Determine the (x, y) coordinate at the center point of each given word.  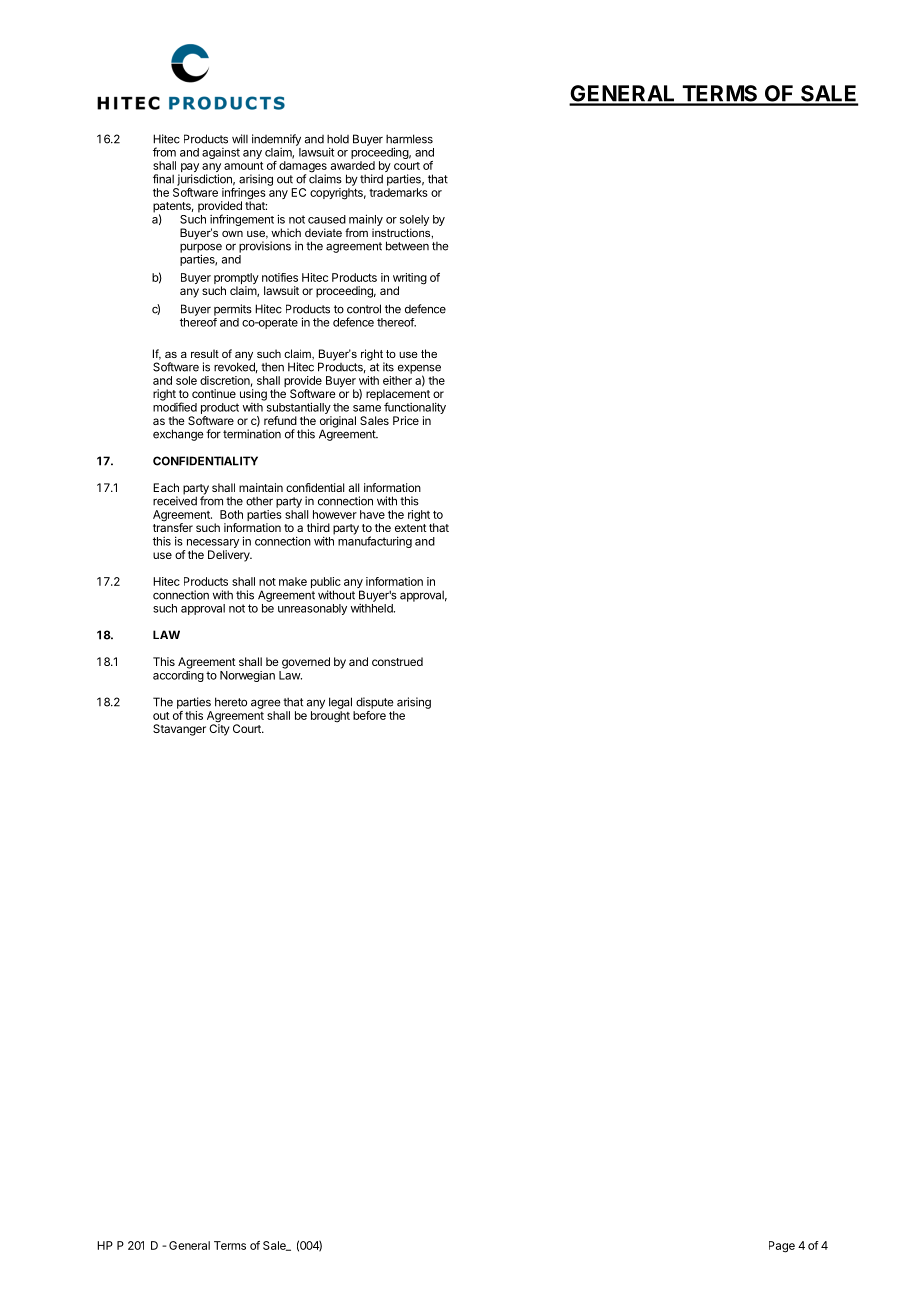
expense (419, 370)
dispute (374, 703)
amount (244, 166)
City (219, 729)
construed (397, 661)
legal (340, 703)
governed (306, 663)
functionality (415, 408)
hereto (231, 702)
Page (782, 1247)
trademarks (398, 192)
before (369, 715)
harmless (409, 139)
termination (252, 434)
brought (330, 717)
